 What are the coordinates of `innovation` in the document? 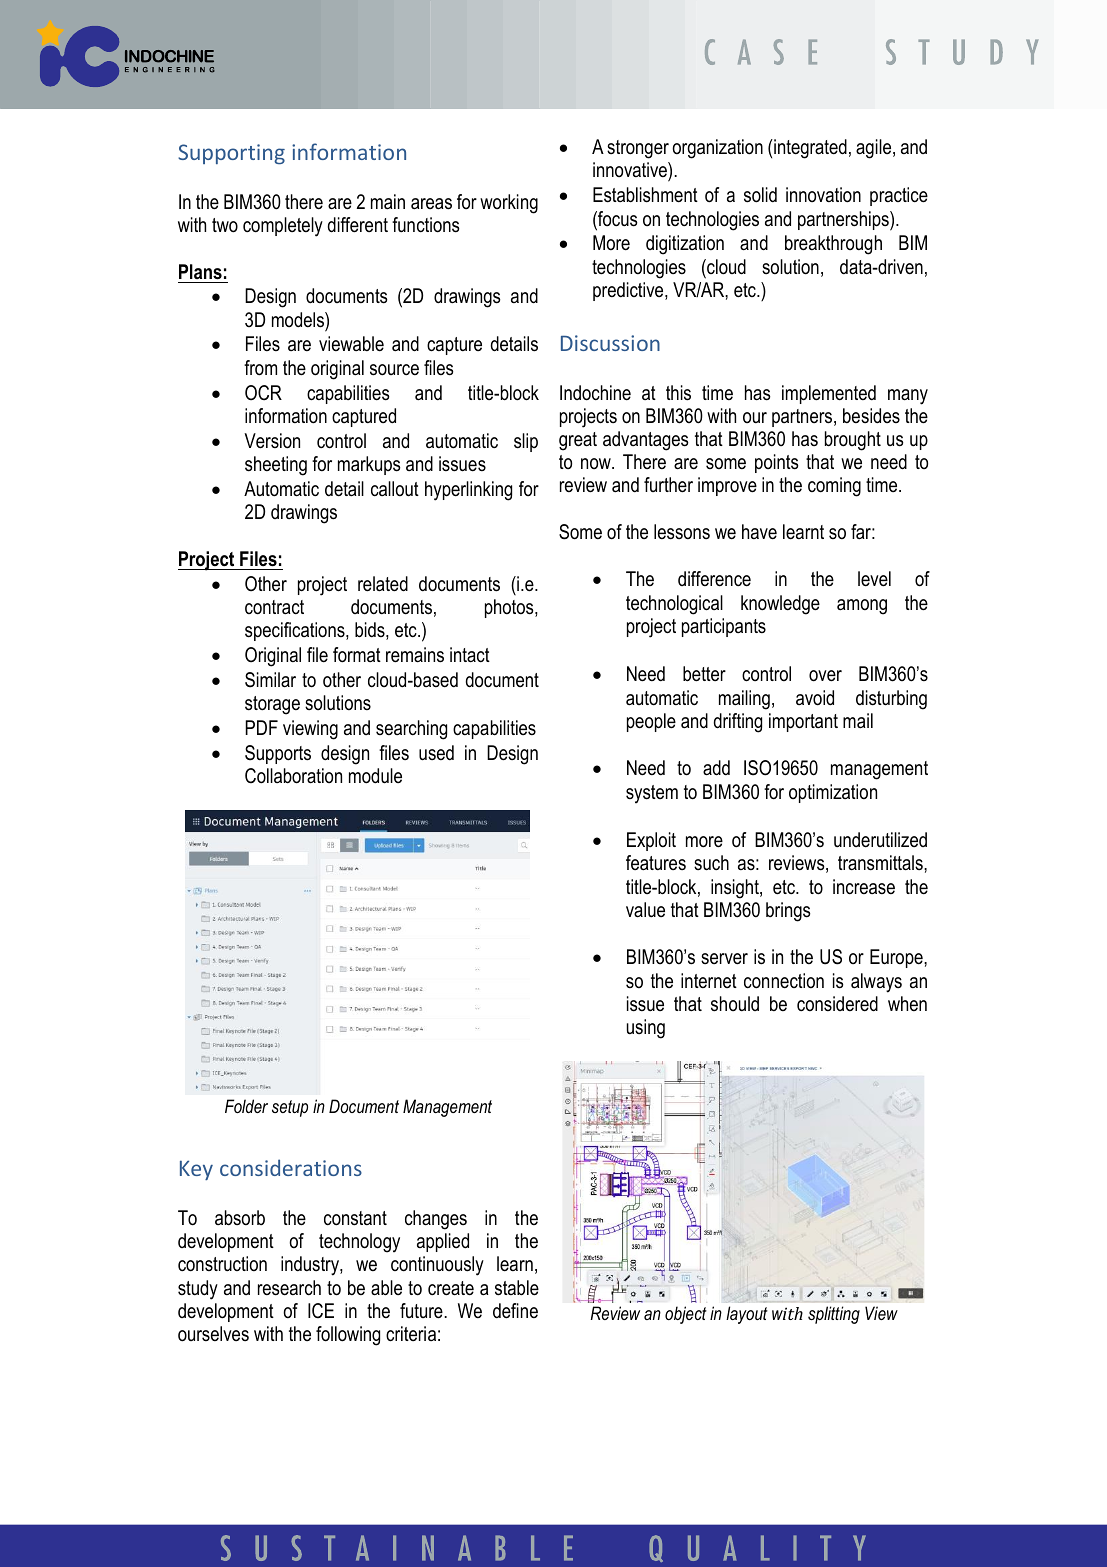 It's located at (823, 195).
